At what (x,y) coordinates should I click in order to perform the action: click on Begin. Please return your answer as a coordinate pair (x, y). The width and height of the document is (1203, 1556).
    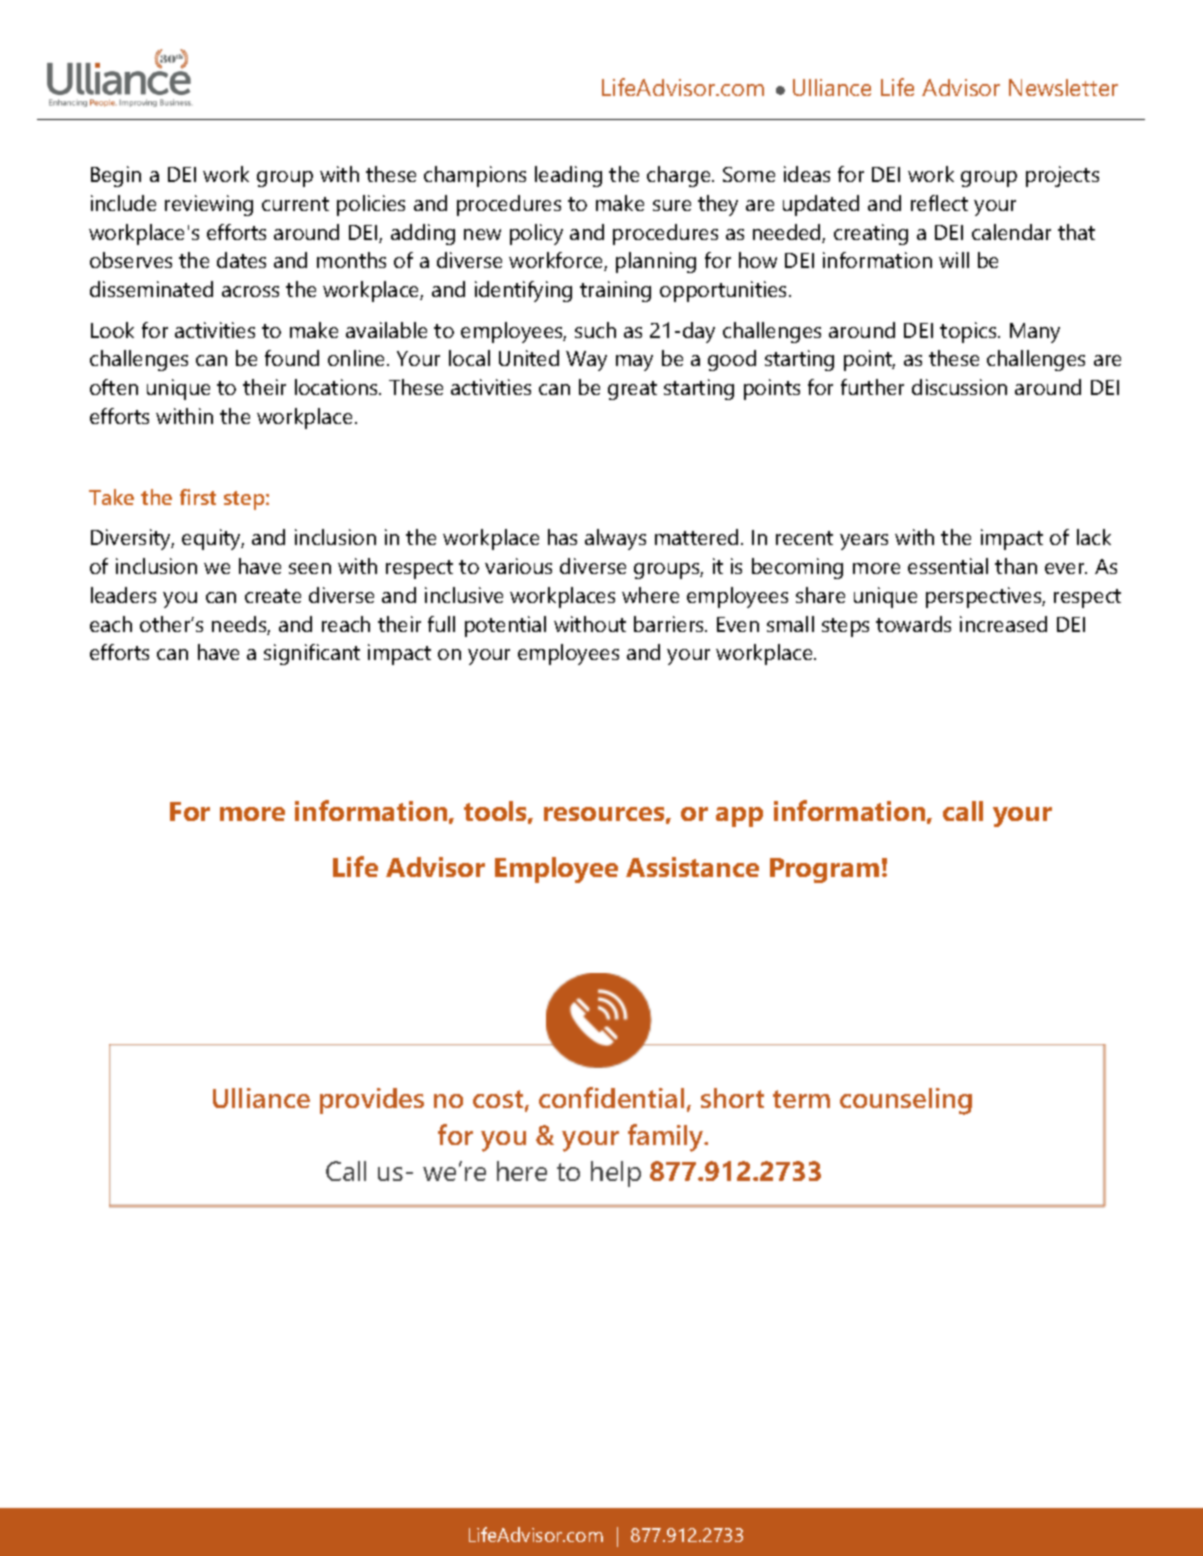
    Looking at the image, I should click on (116, 176).
